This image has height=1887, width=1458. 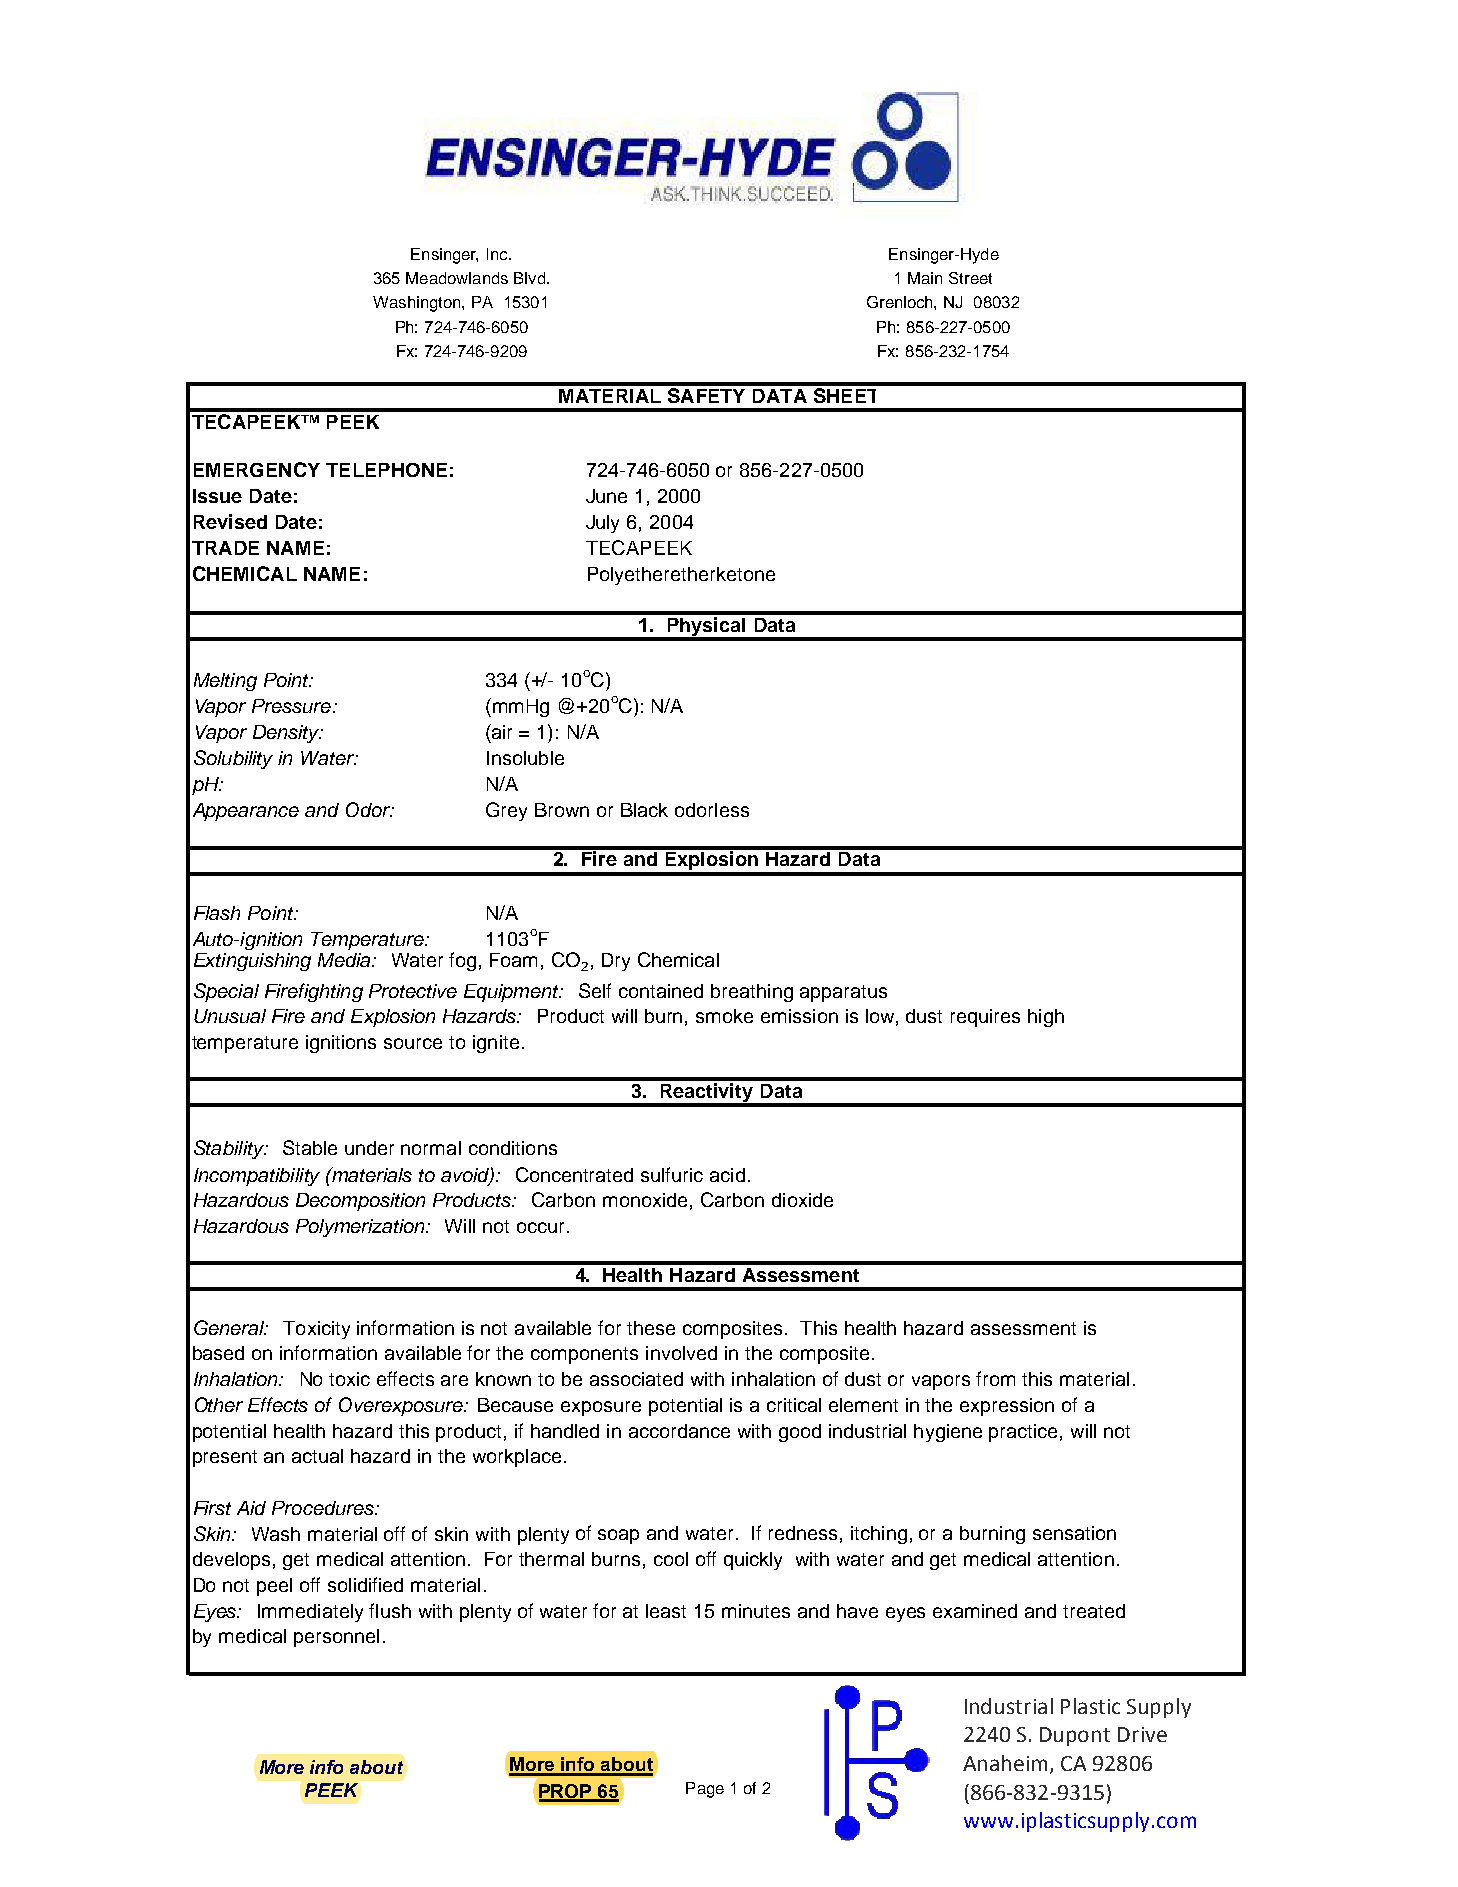 What do you see at coordinates (1007, 1407) in the image?
I see `expression` at bounding box center [1007, 1407].
